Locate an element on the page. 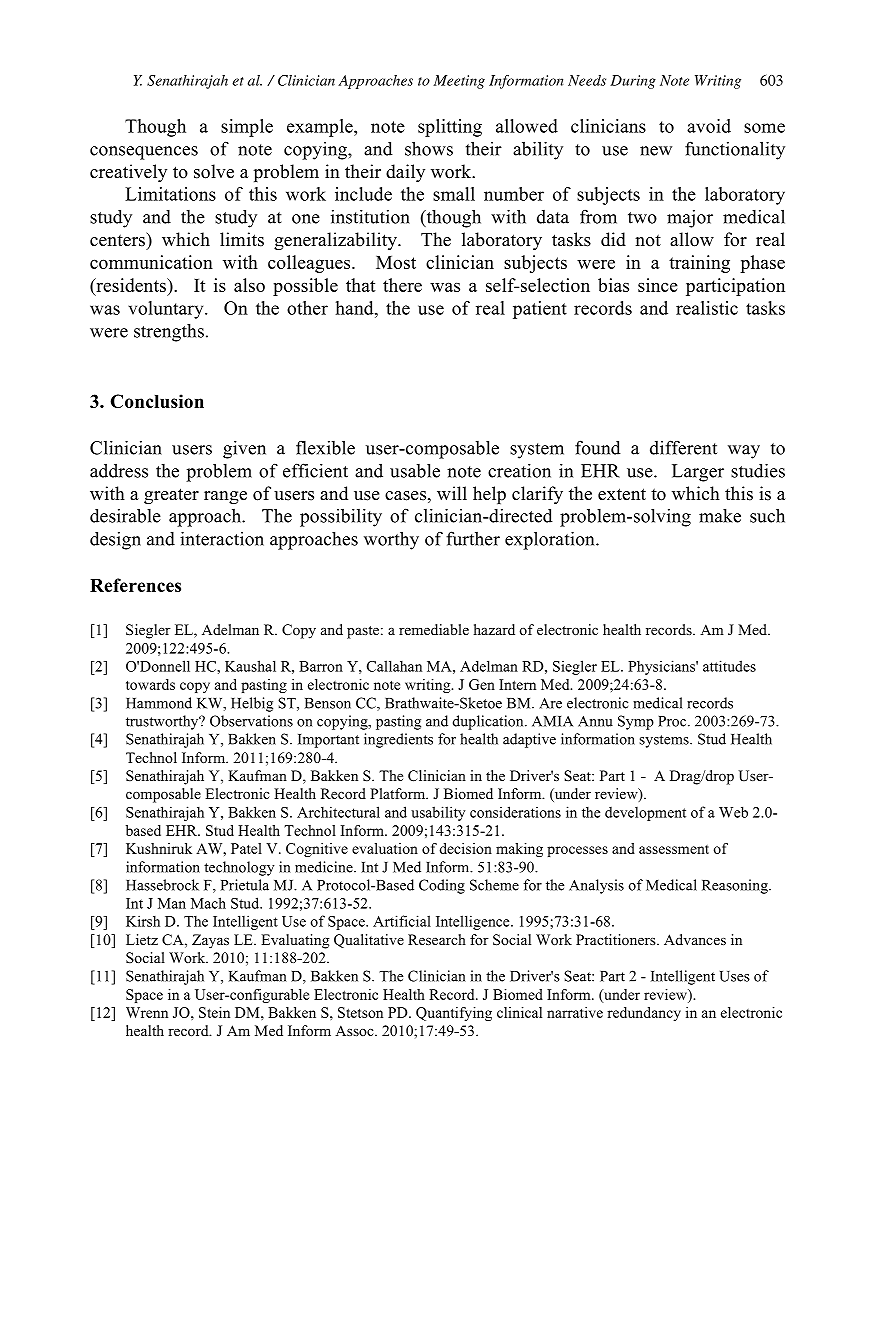 The width and height of the page is (896, 1343). splitting is located at coordinates (450, 128).
